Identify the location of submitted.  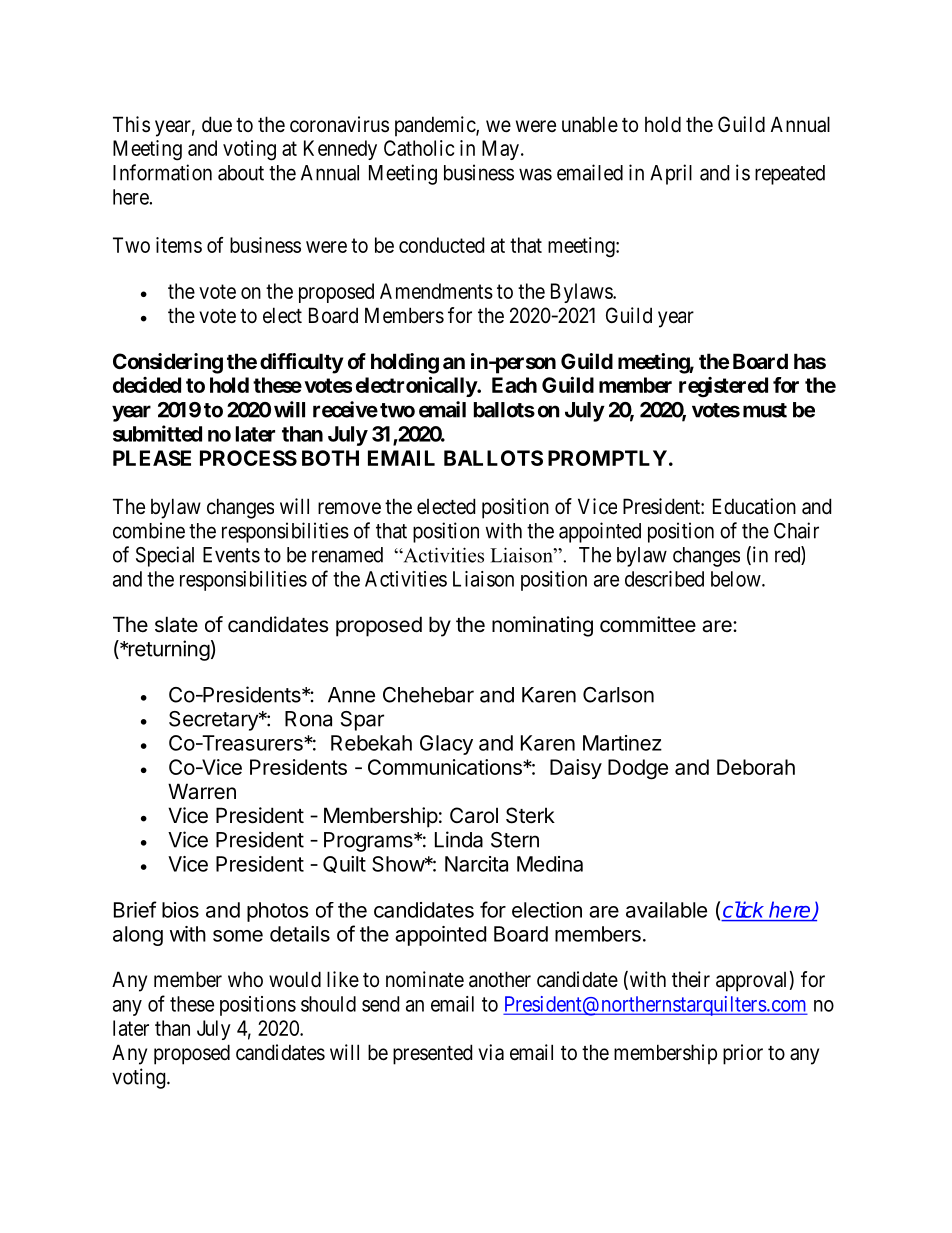
(157, 433).
